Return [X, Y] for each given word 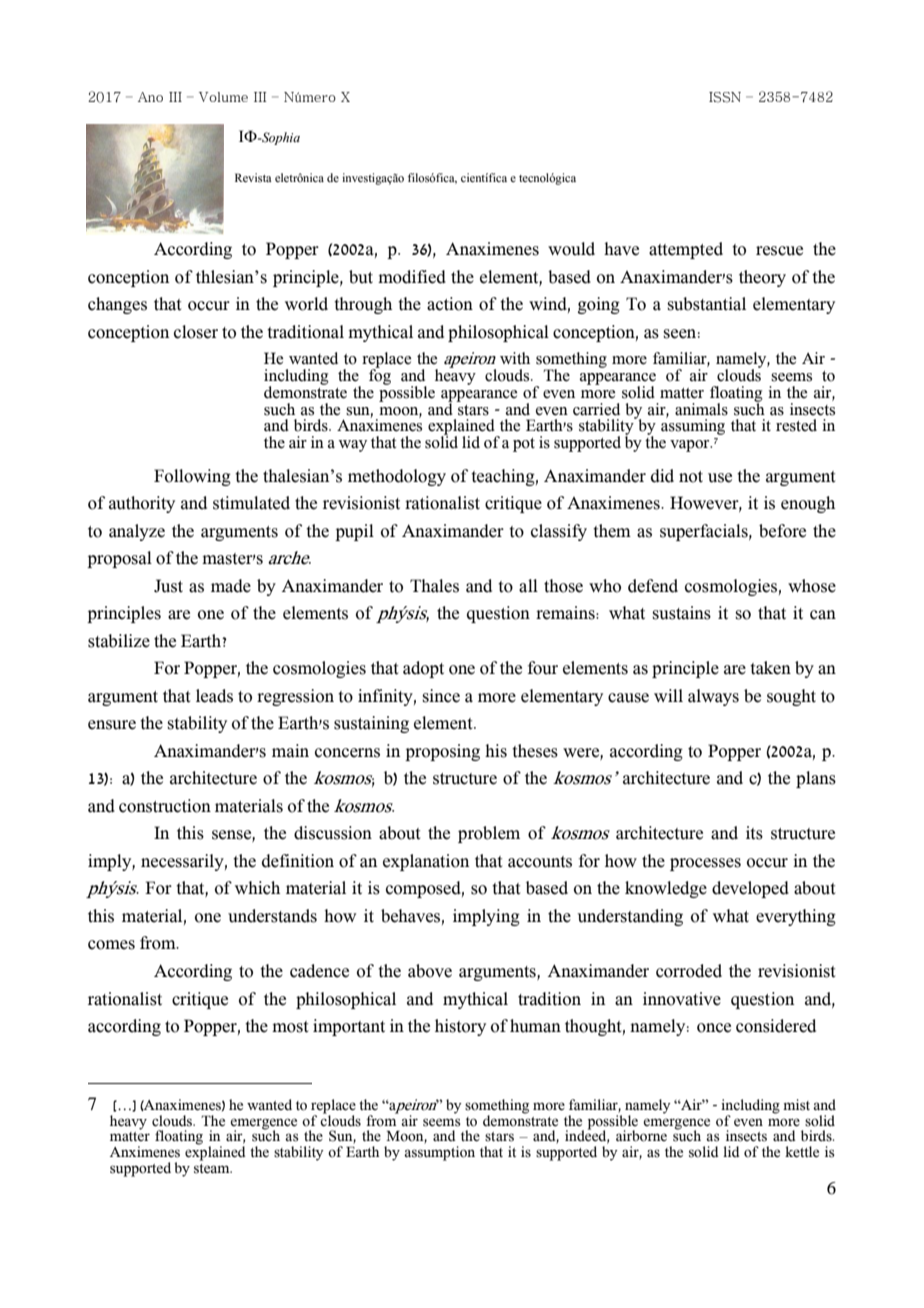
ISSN [725, 97]
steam [213, 1169]
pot [524, 445]
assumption [439, 1153]
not [691, 477]
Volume [223, 97]
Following [192, 477]
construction [165, 806]
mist [796, 1105]
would [571, 249]
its [754, 833]
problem [489, 834]
